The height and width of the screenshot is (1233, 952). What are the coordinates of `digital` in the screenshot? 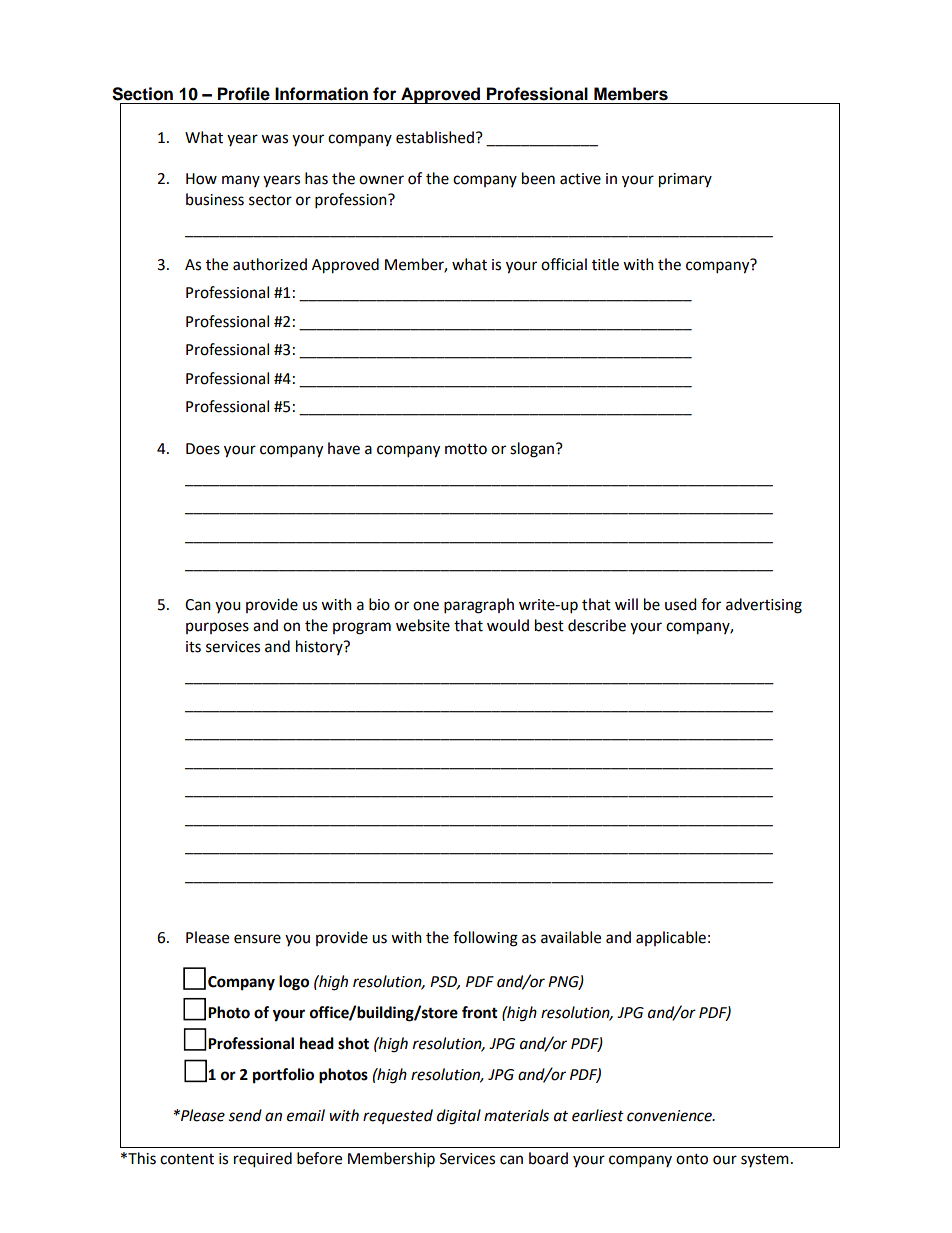 It's located at (459, 1117).
